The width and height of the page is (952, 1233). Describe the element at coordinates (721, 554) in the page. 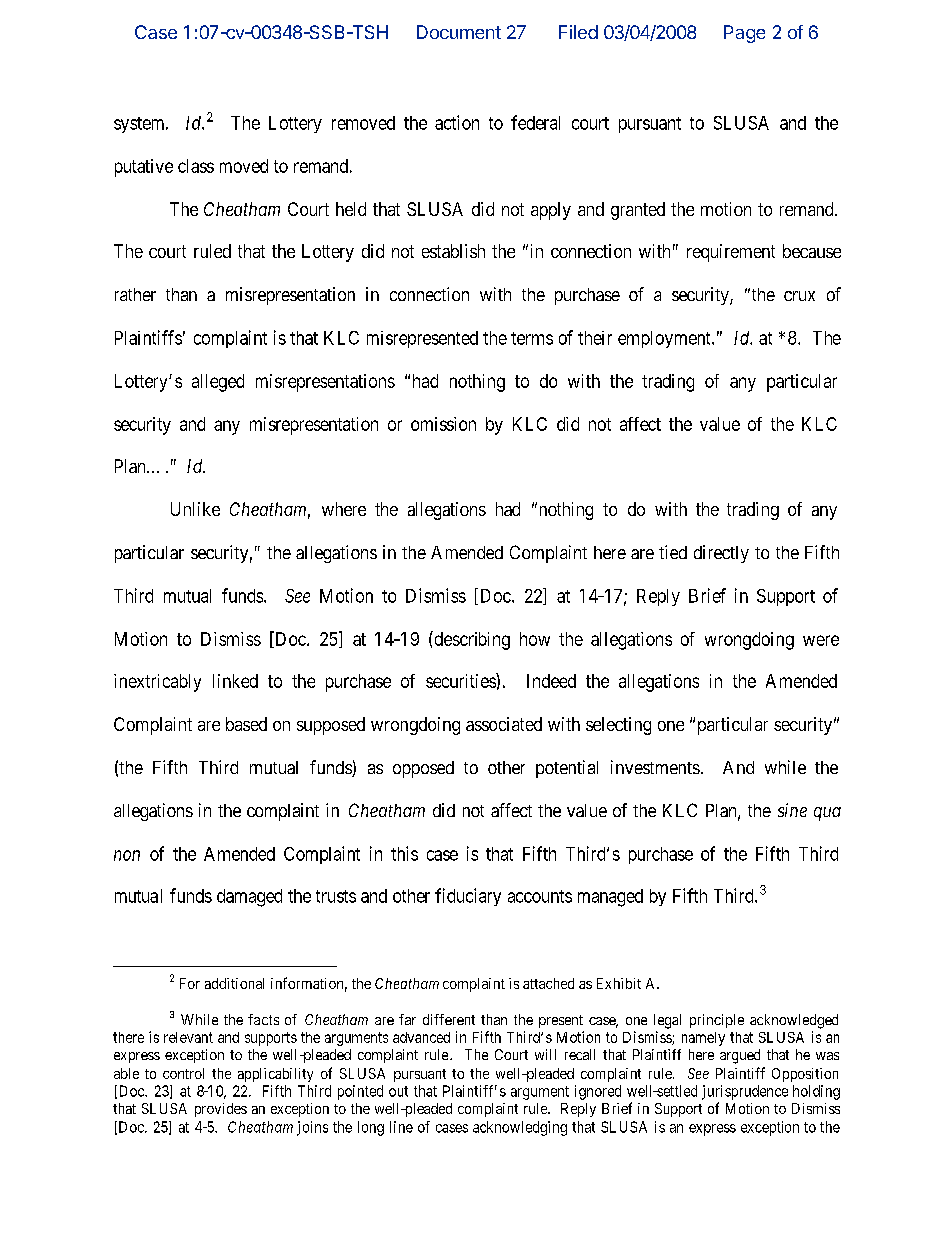

I see `directly` at that location.
